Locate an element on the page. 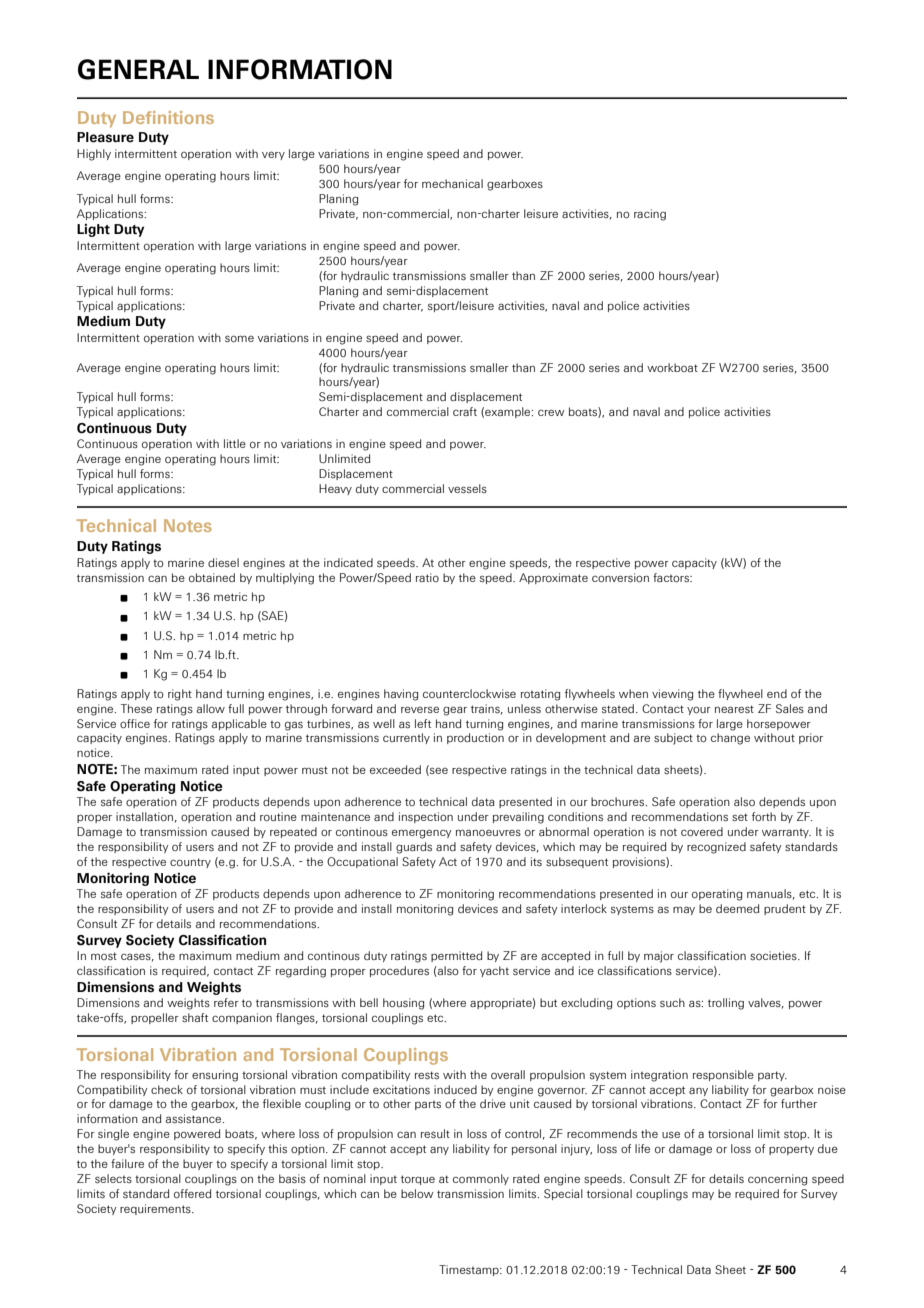 Image resolution: width=924 pixels, height=1308 pixels. counterclockwise is located at coordinates (469, 693).
